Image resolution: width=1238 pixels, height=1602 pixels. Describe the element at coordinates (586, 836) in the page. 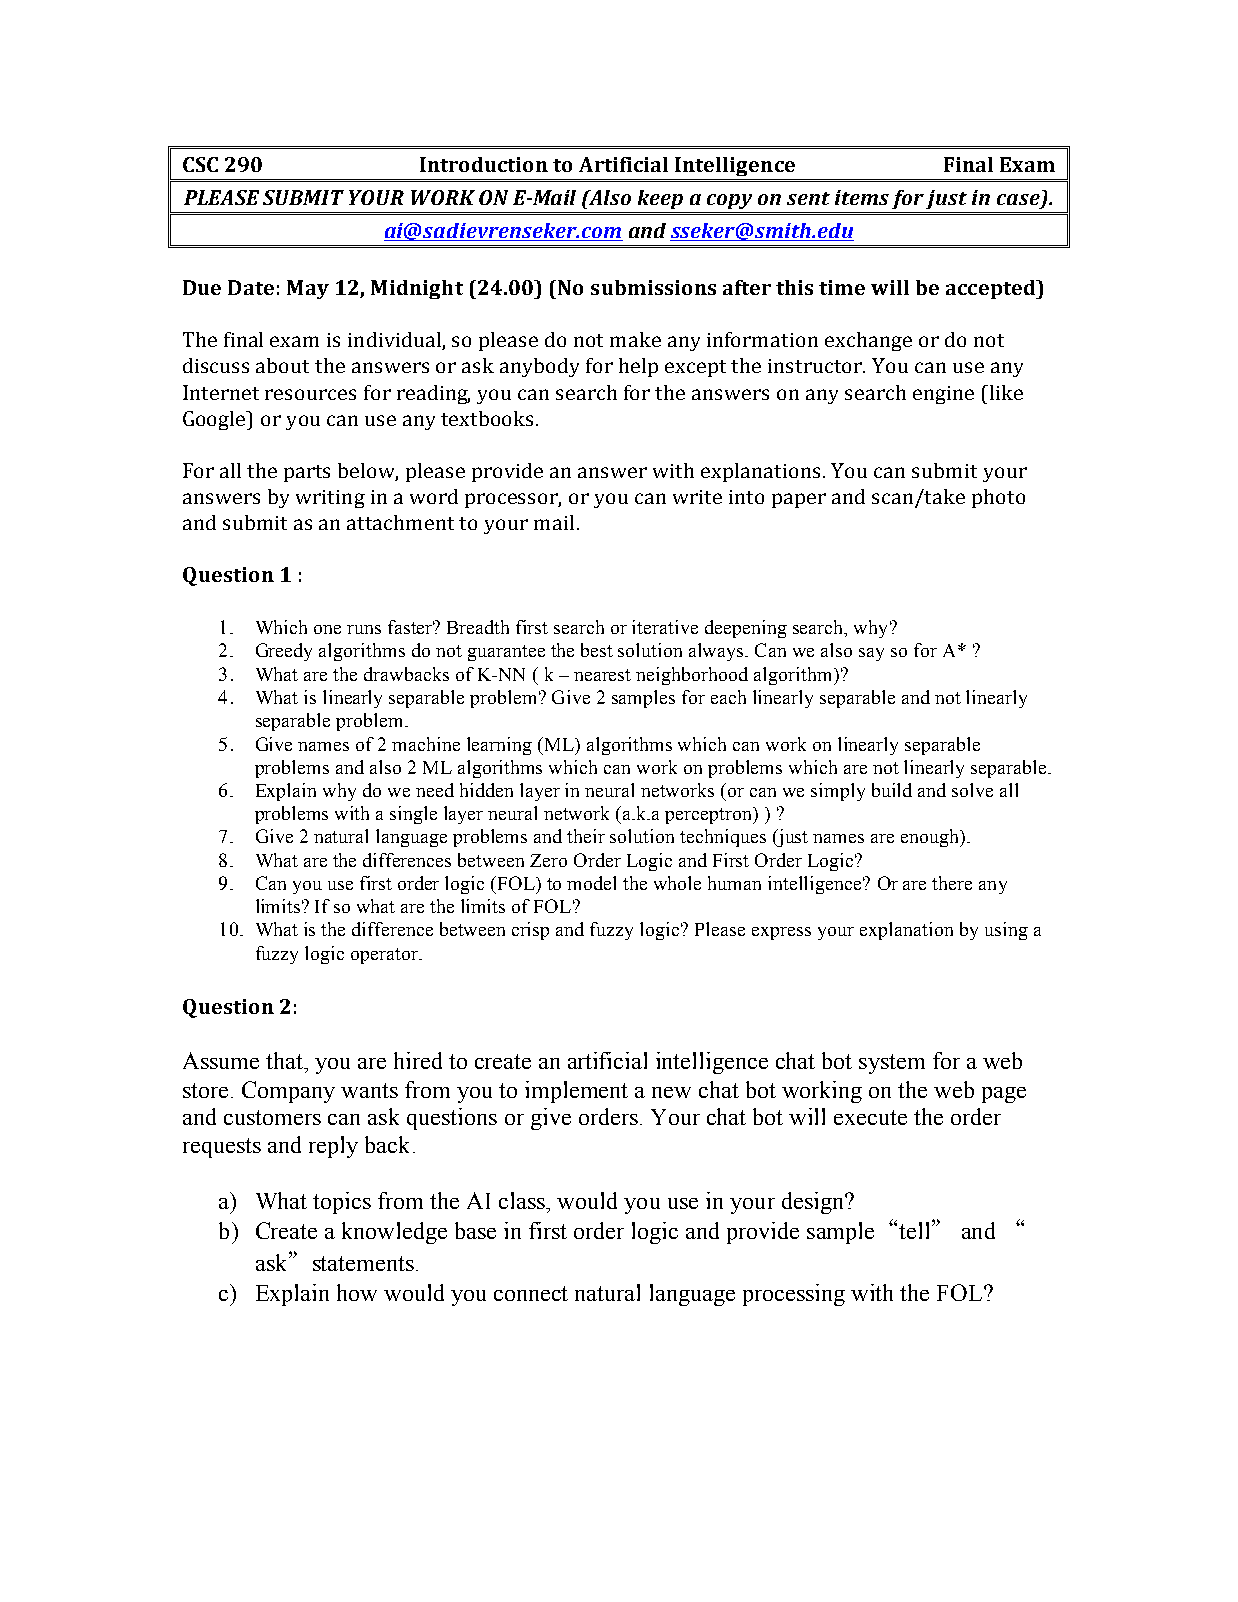

I see `their` at that location.
